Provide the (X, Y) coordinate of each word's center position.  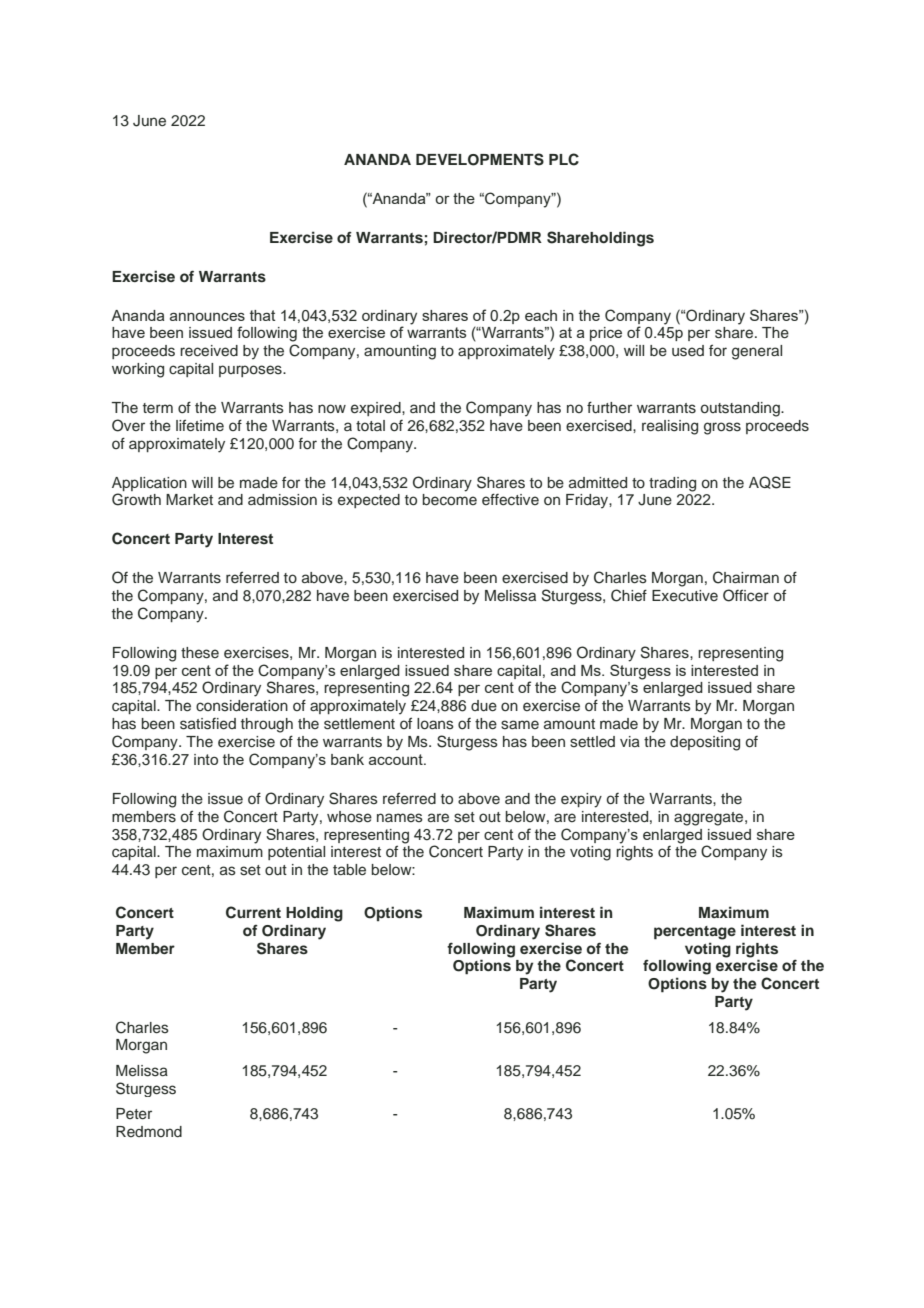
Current (253, 912)
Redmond (149, 1131)
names (400, 818)
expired (377, 409)
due (484, 706)
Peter (134, 1114)
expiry (581, 800)
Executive (685, 596)
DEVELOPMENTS (480, 159)
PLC (564, 159)
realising (670, 427)
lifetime (200, 425)
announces (207, 316)
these (200, 653)
